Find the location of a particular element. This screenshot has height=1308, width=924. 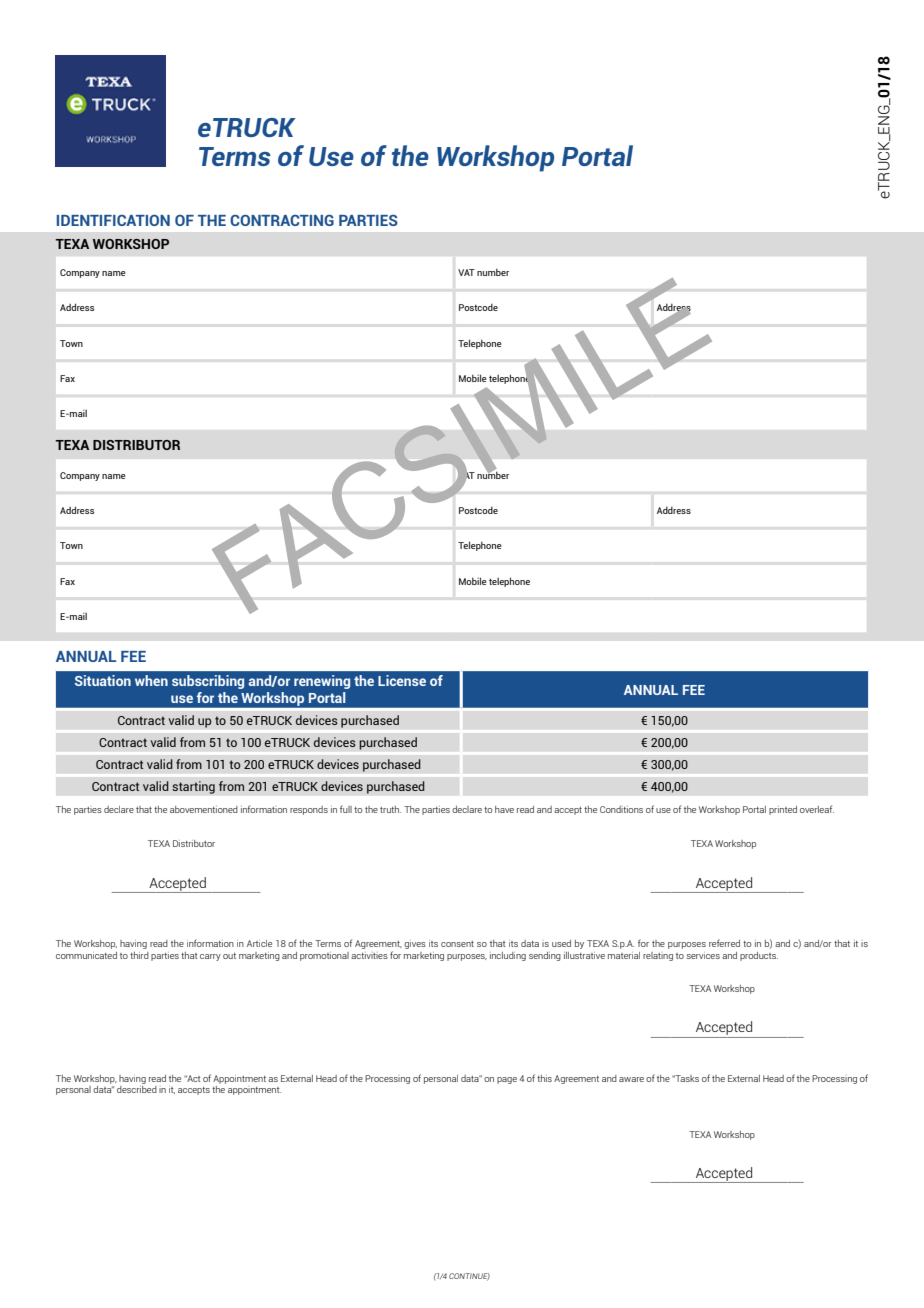

renewing is located at coordinates (322, 682).
